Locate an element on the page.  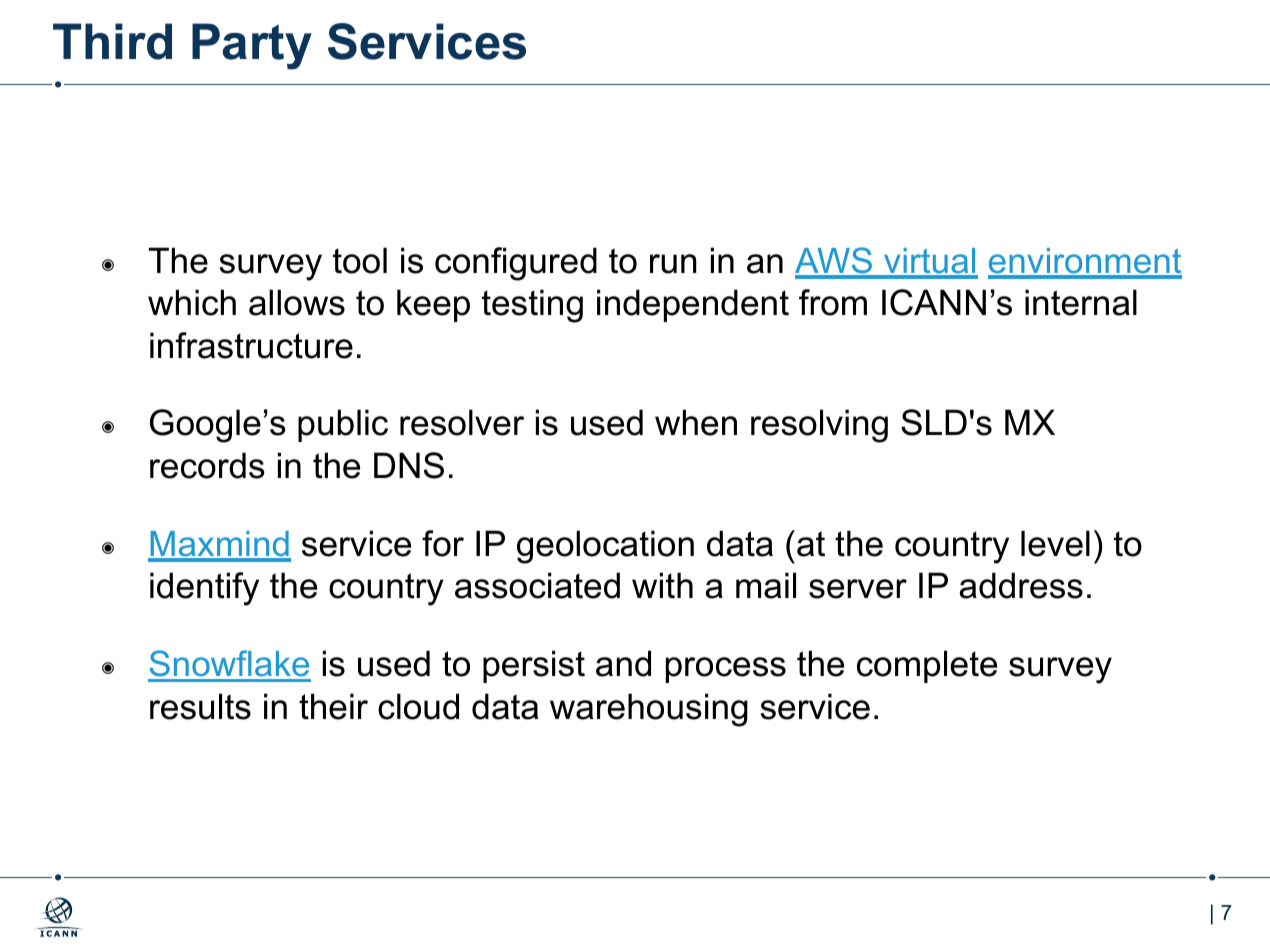
tool is located at coordinates (360, 260).
